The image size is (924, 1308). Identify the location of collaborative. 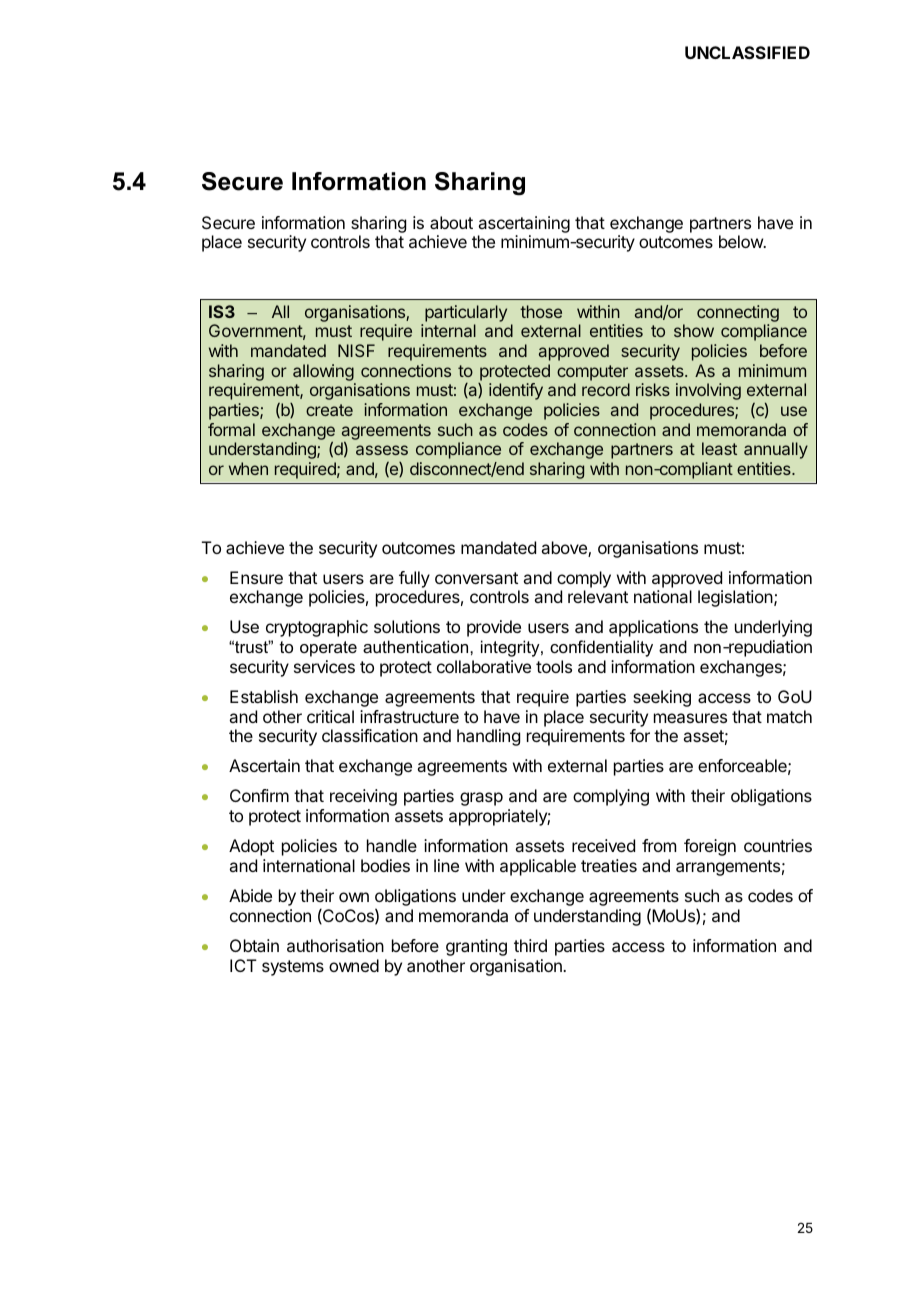
(484, 666).
